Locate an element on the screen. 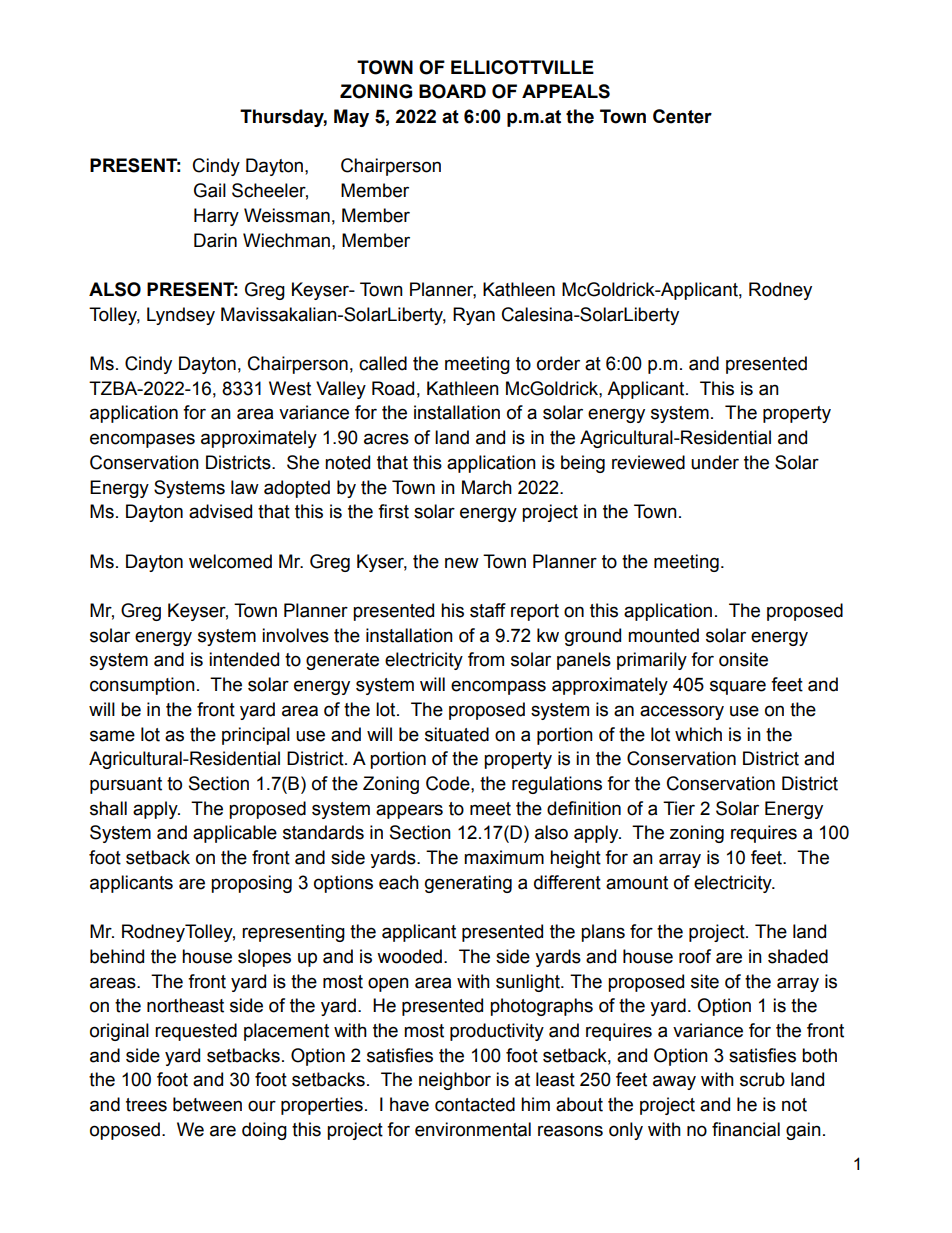  contacted is located at coordinates (475, 1104).
